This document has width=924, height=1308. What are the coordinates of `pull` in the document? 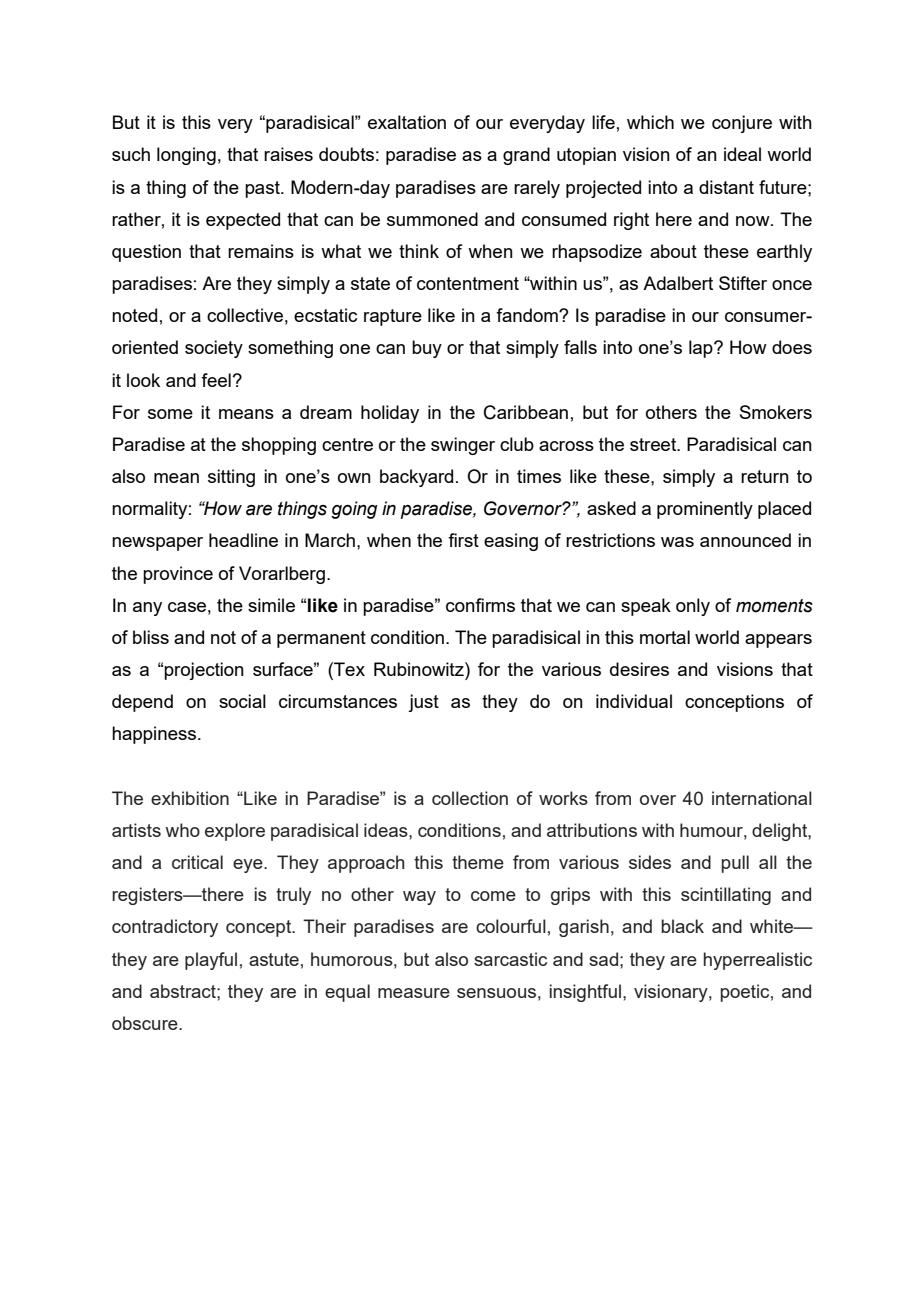 It's located at (735, 864).
